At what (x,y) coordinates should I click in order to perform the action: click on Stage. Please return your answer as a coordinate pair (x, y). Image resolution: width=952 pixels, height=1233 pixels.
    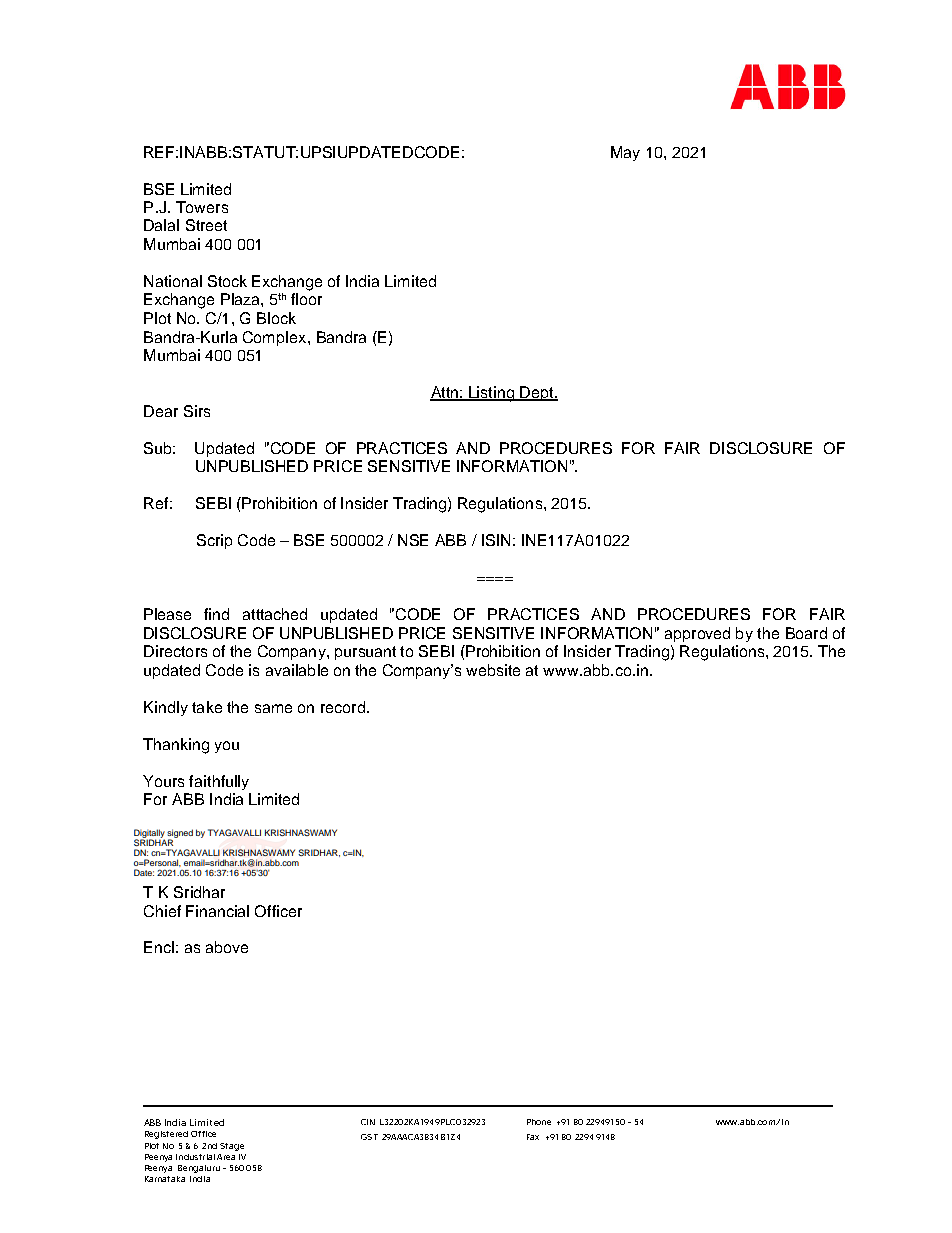
    Looking at the image, I should click on (232, 1147).
